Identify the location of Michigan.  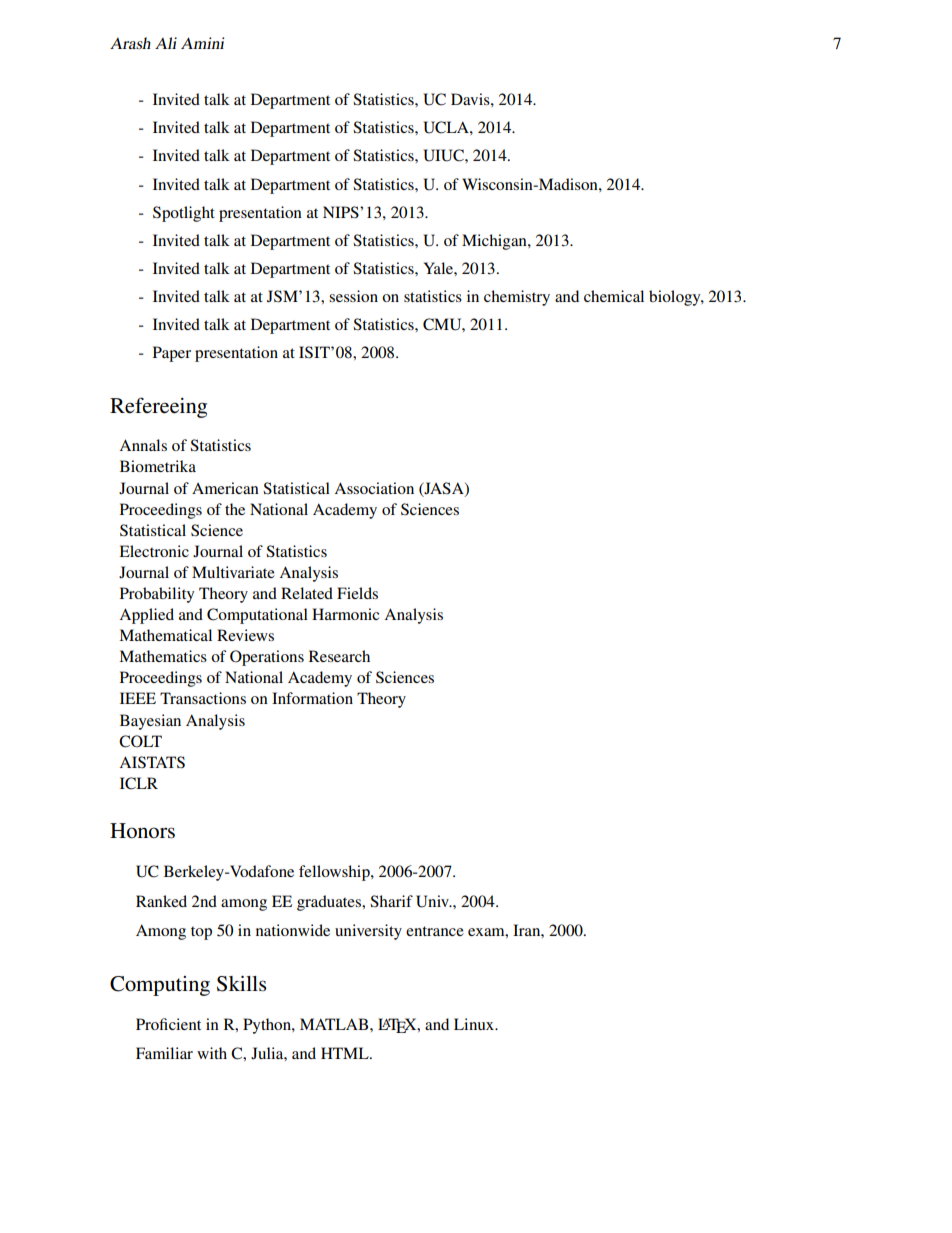
(495, 242).
